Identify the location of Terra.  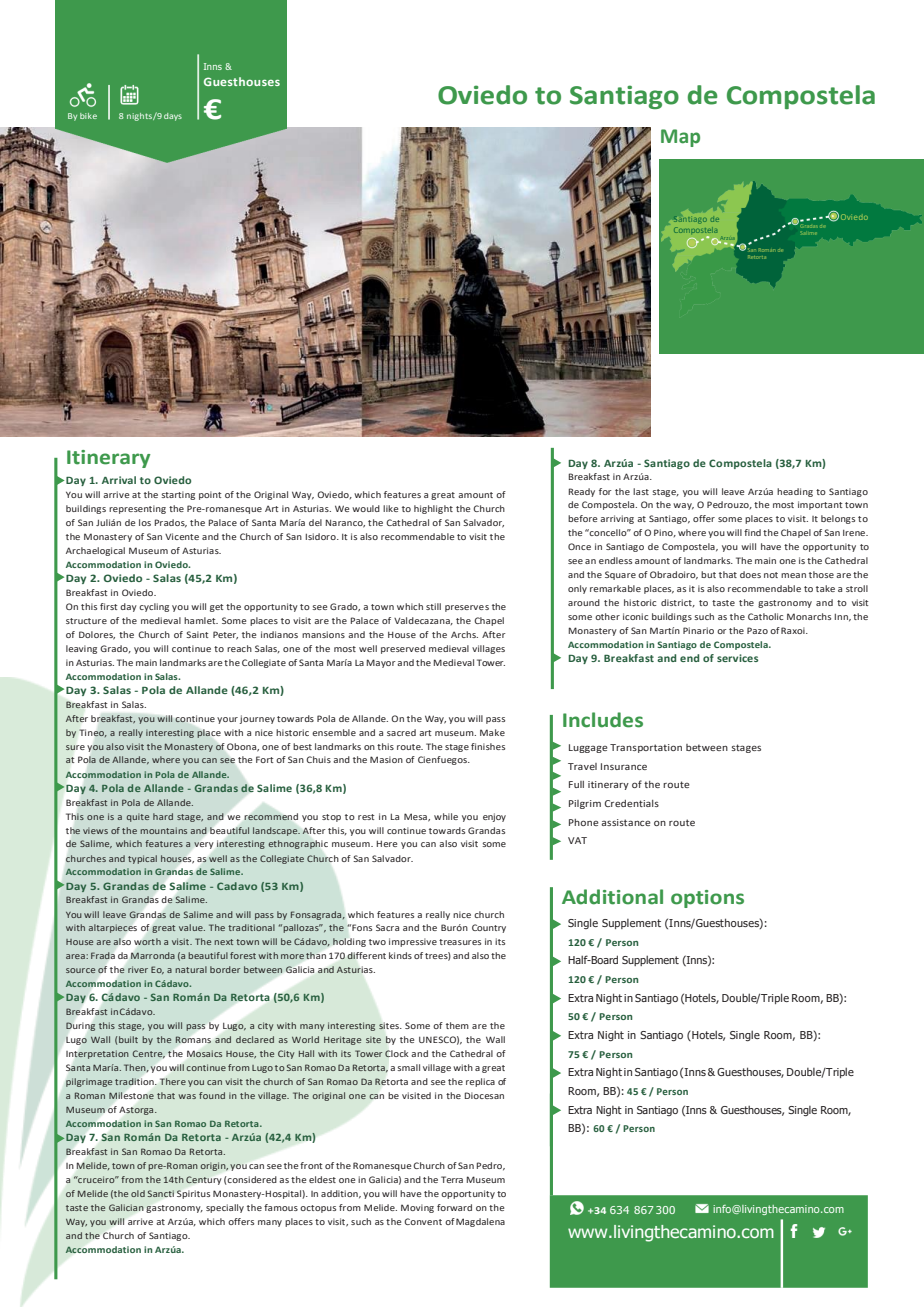
(452, 1179).
